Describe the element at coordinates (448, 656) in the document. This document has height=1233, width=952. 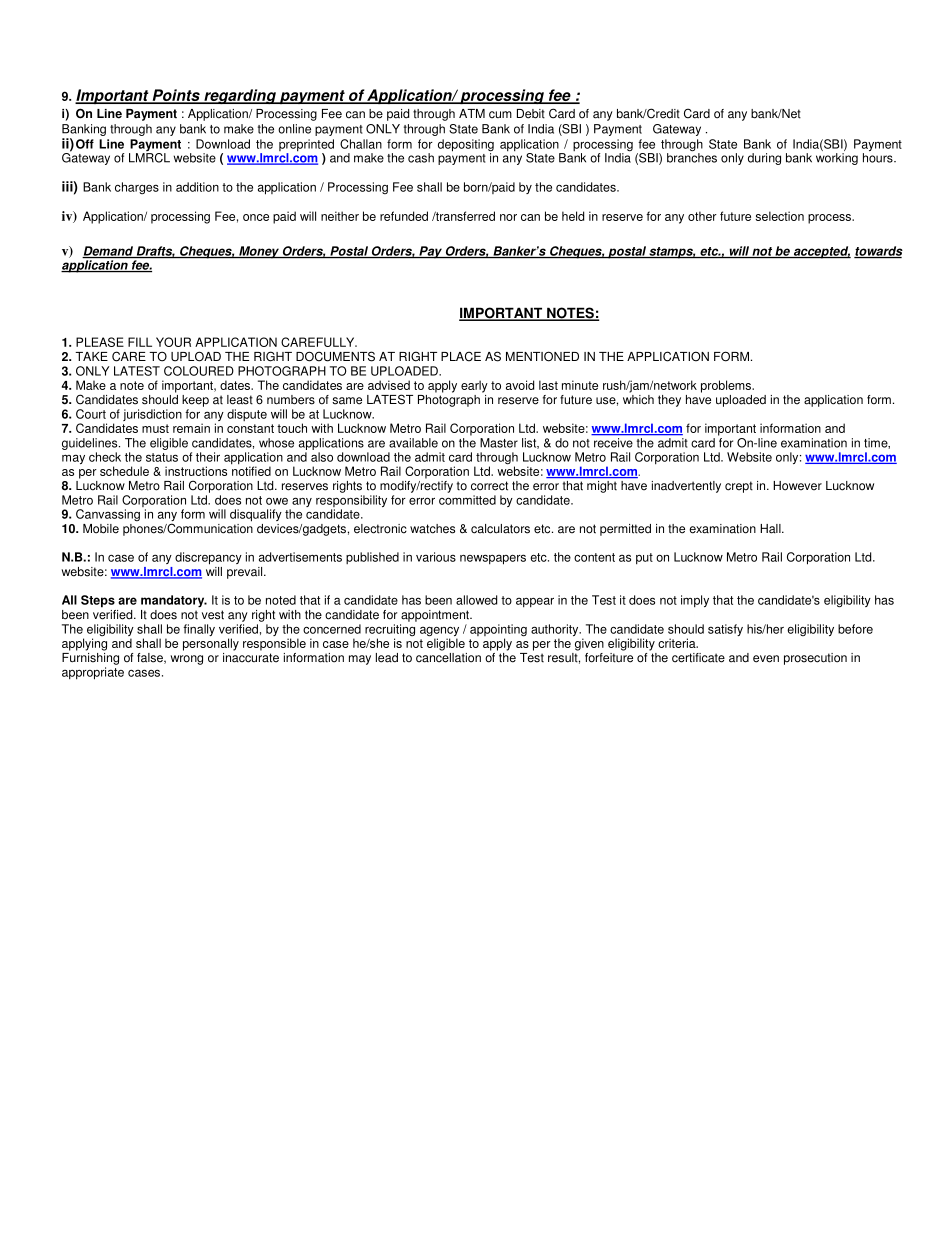
I see `cancellation` at that location.
